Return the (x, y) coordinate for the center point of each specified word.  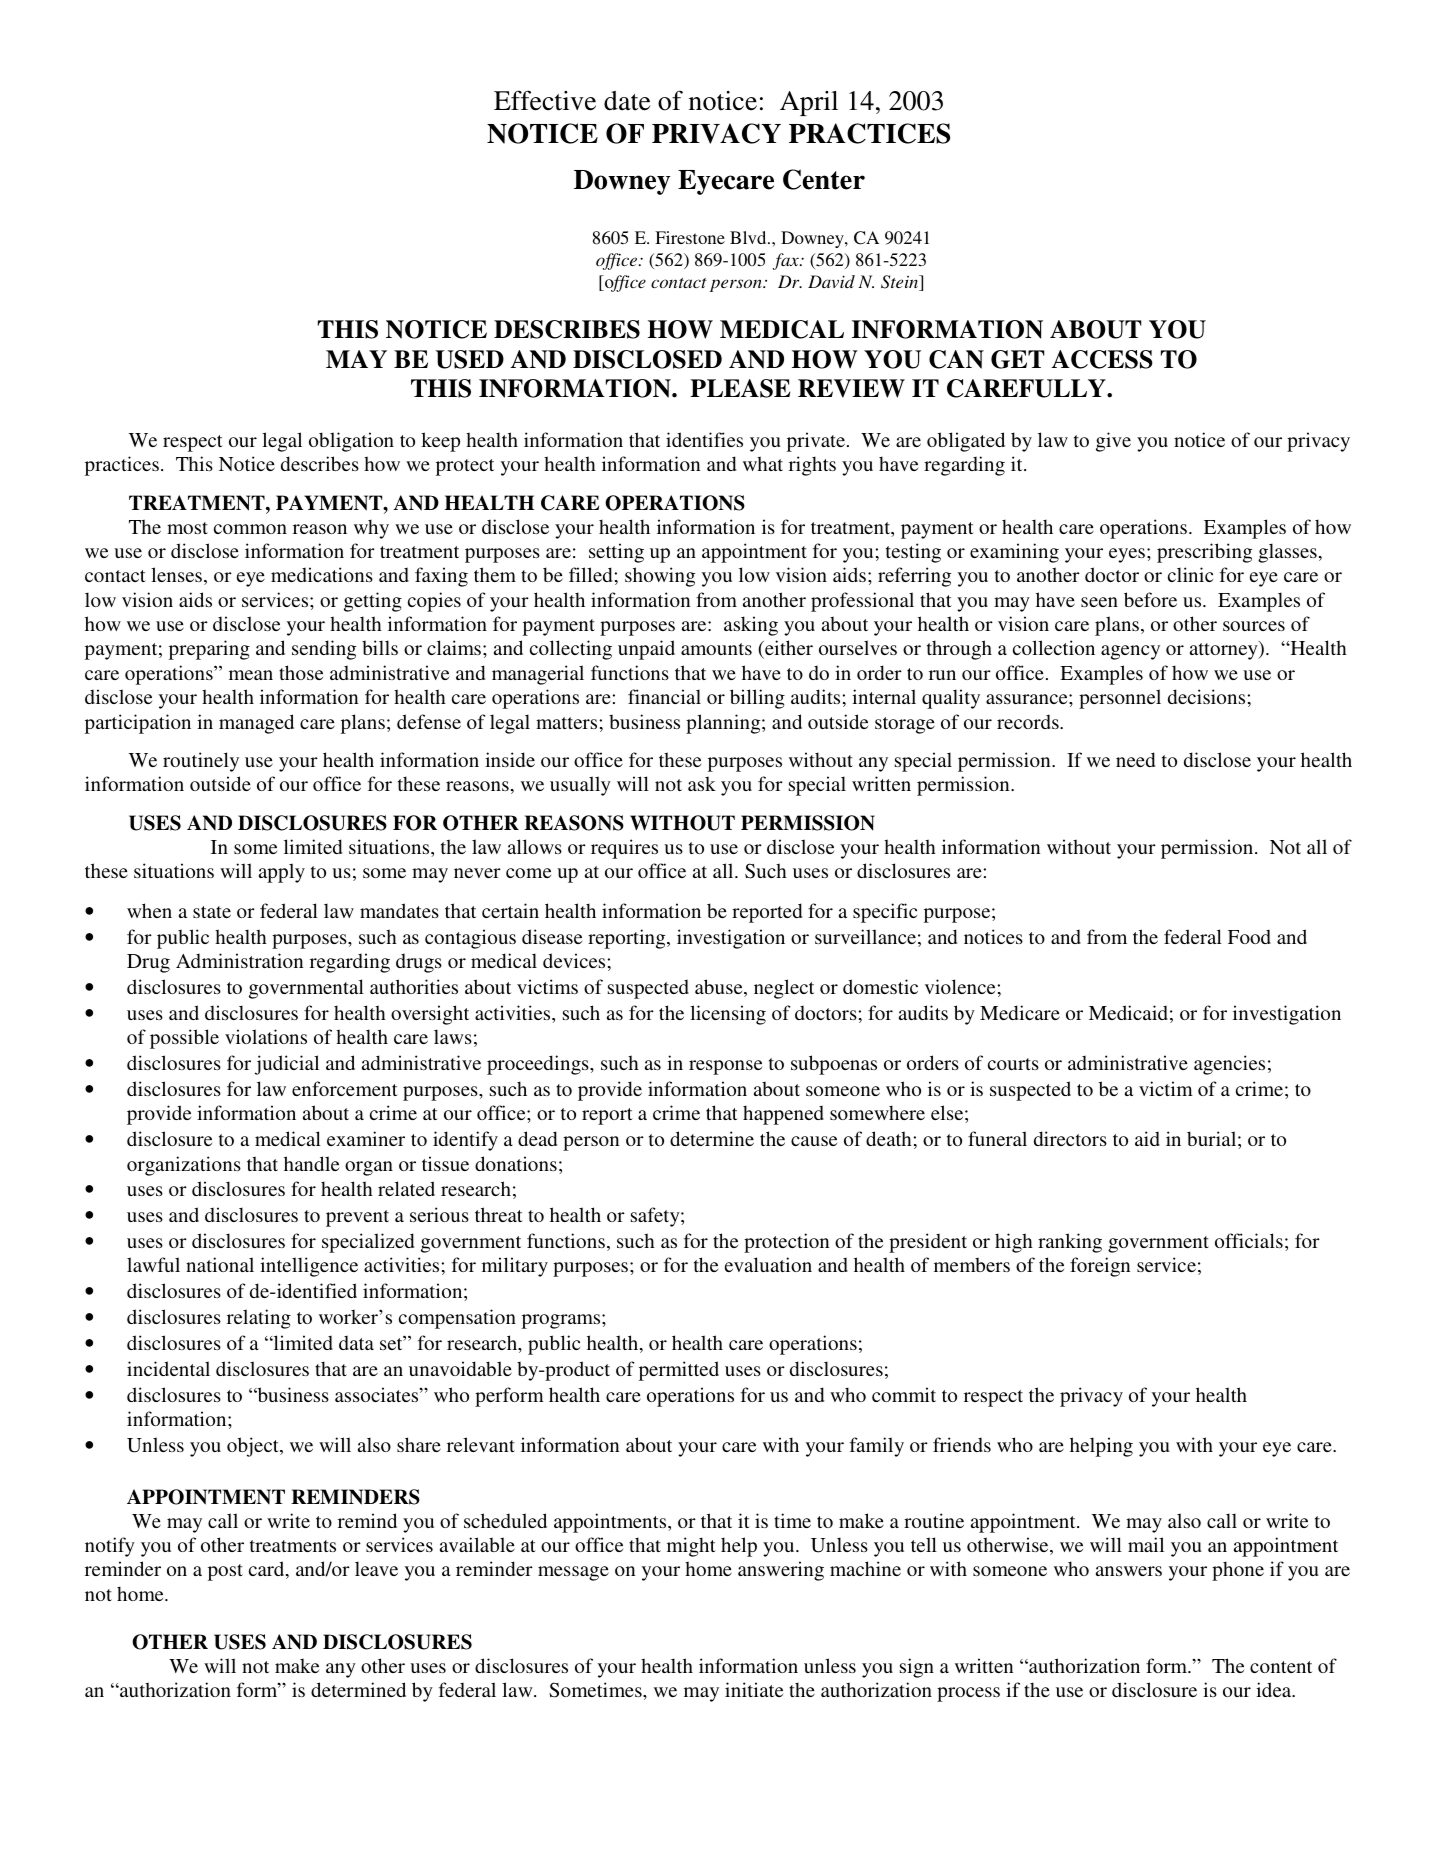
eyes (1127, 555)
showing (660, 577)
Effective (545, 100)
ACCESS (1102, 359)
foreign (1100, 1267)
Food (1249, 937)
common (250, 529)
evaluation (768, 1264)
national (220, 1264)
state (212, 912)
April (809, 103)
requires (624, 849)
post (225, 1572)
